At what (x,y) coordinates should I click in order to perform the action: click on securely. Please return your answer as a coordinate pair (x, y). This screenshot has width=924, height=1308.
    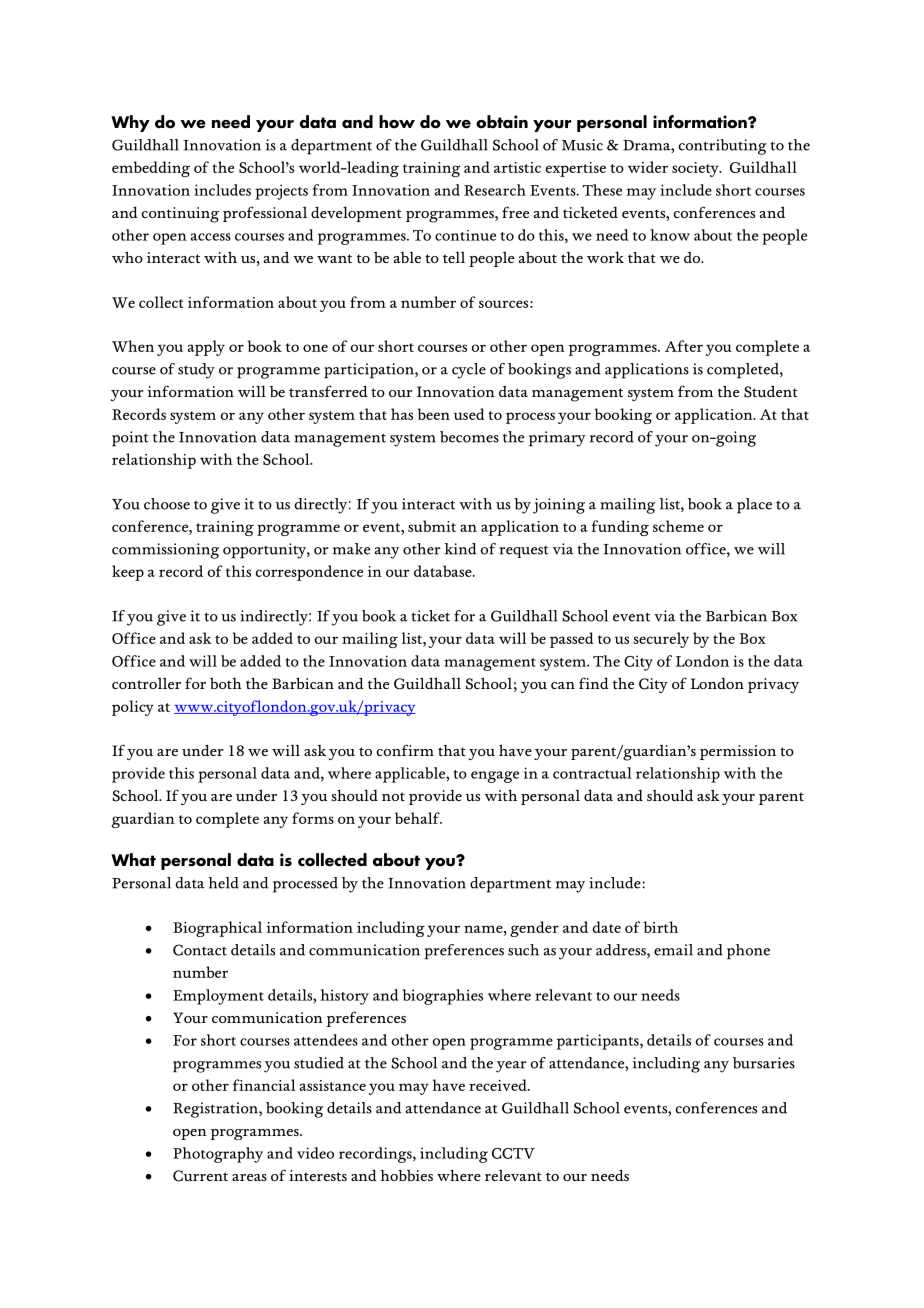
    Looking at the image, I should click on (661, 640).
